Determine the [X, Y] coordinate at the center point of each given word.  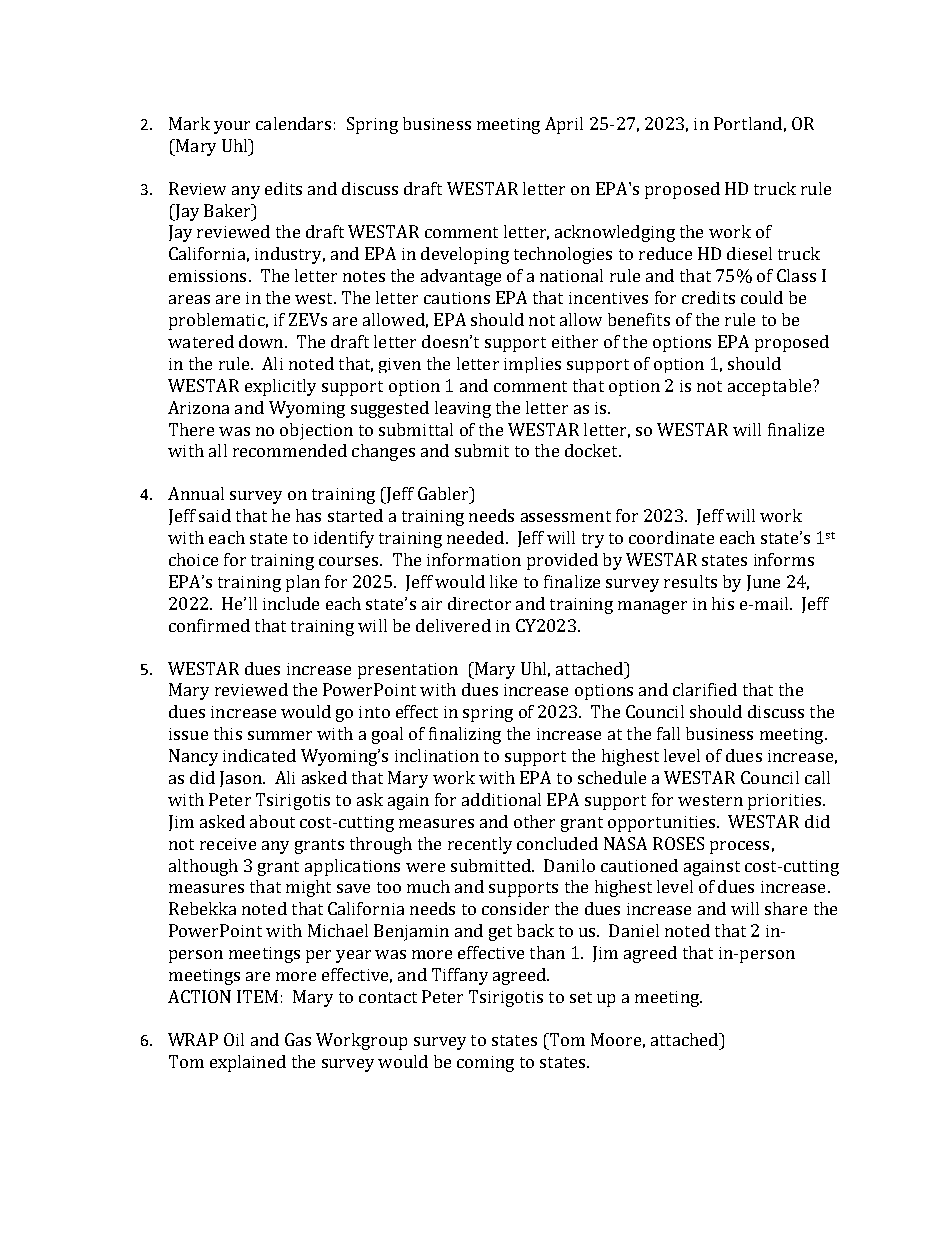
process [739, 847]
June [763, 583]
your [232, 127]
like [503, 581]
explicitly [280, 387]
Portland [748, 123]
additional [501, 799]
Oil [234, 1039]
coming [485, 1064]
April [564, 125]
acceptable [771, 387]
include [291, 603]
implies [532, 365]
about [272, 821]
